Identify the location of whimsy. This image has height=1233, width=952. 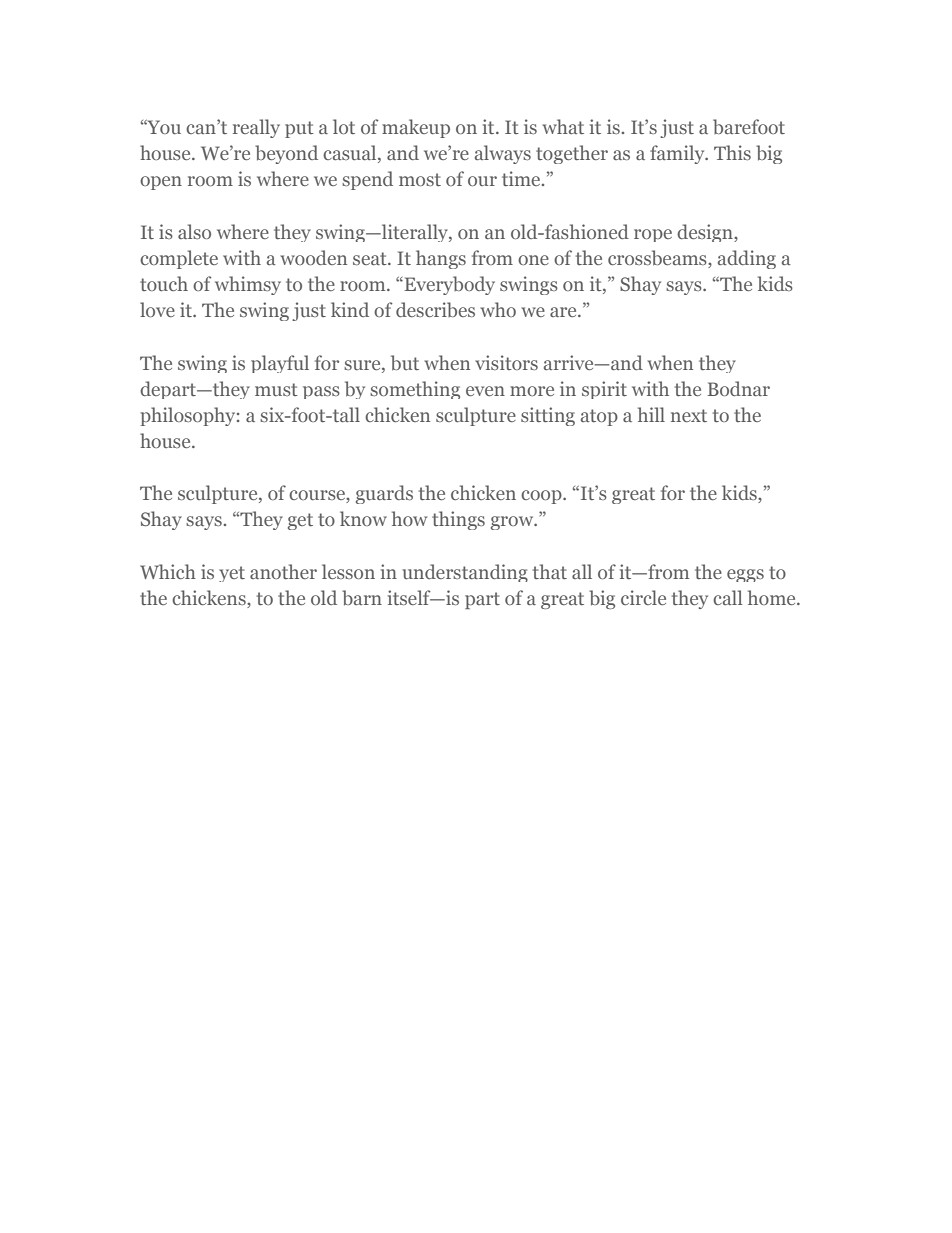
(248, 285).
